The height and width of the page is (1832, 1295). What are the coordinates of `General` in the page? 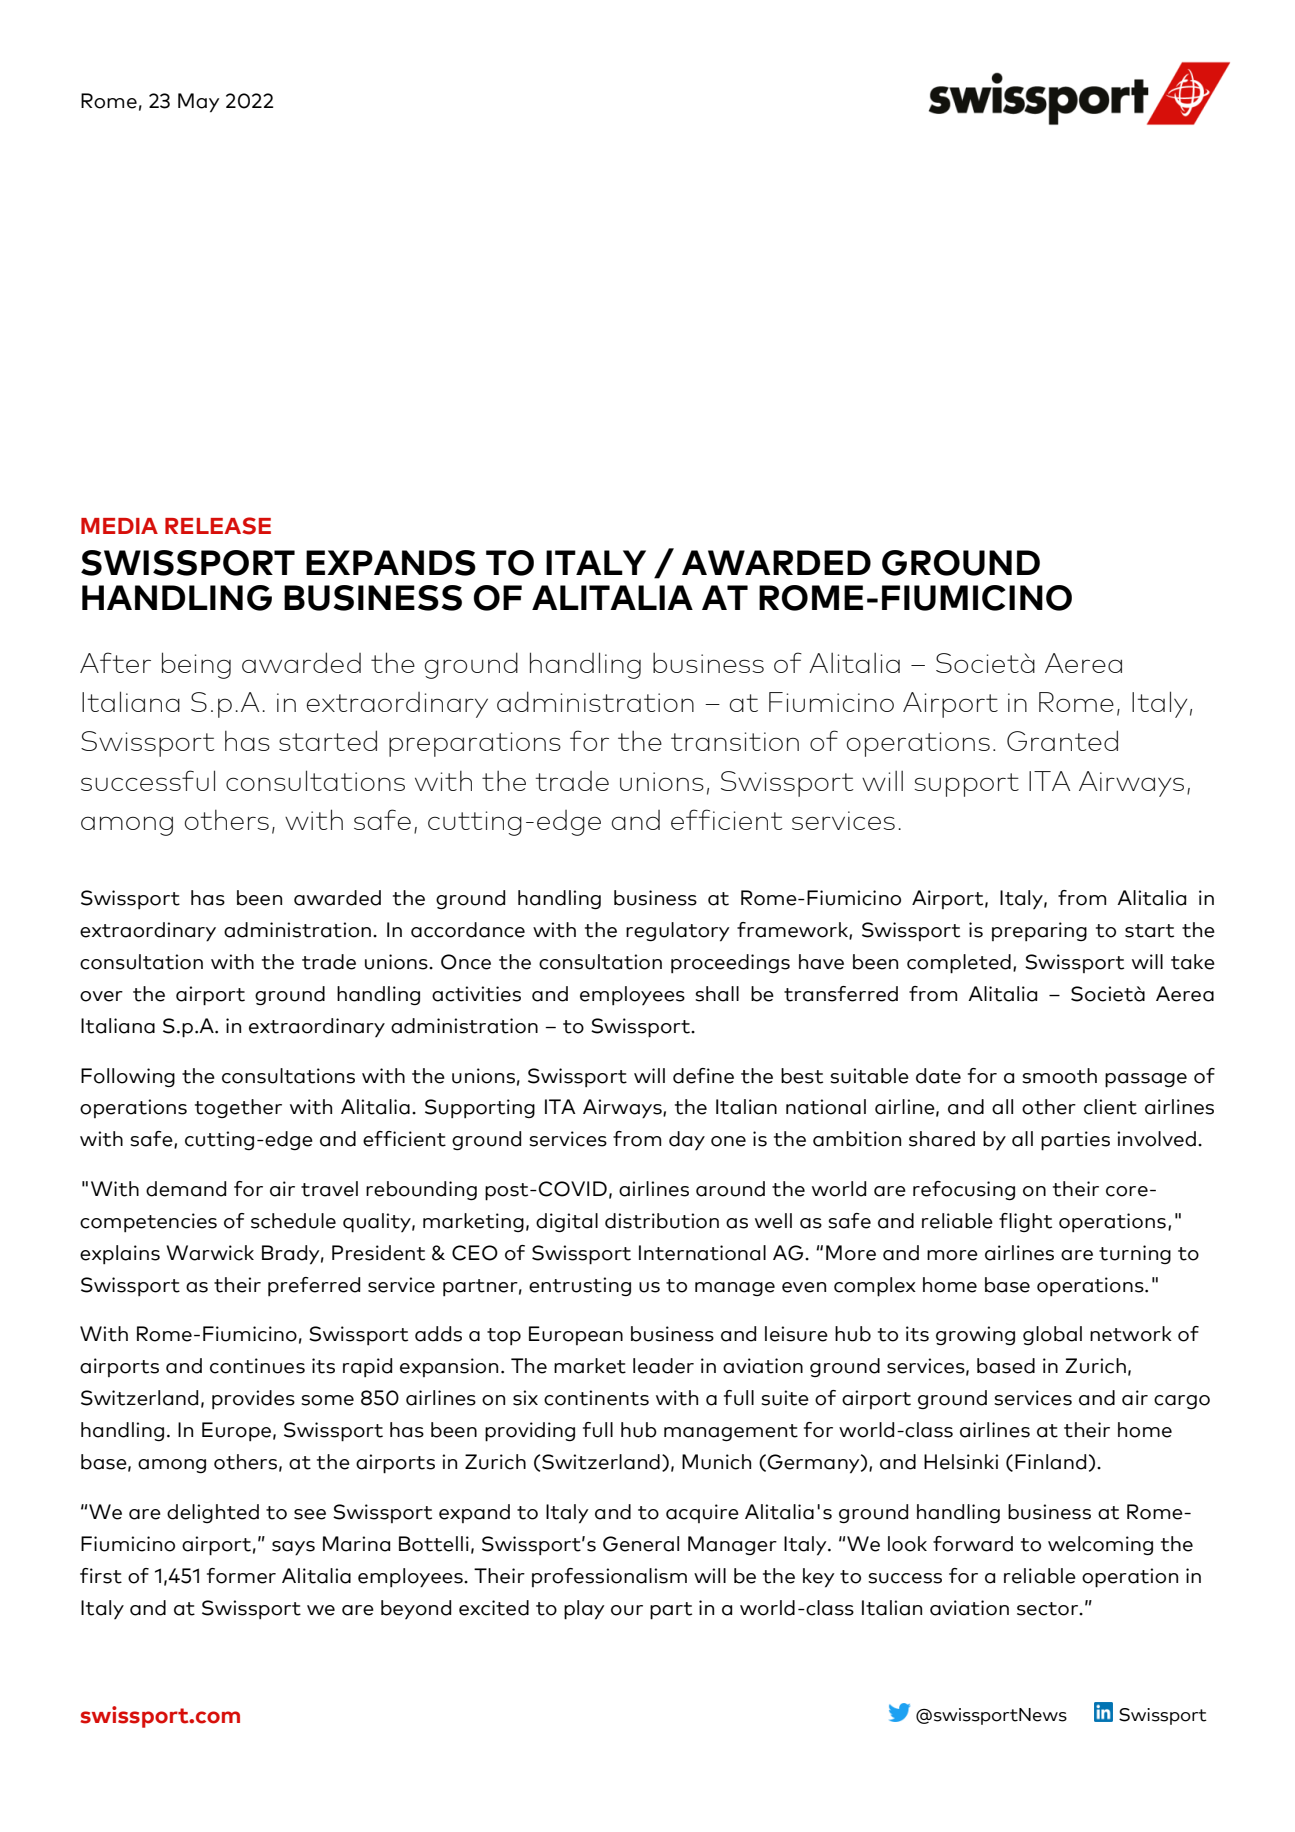 It's located at (641, 1544).
